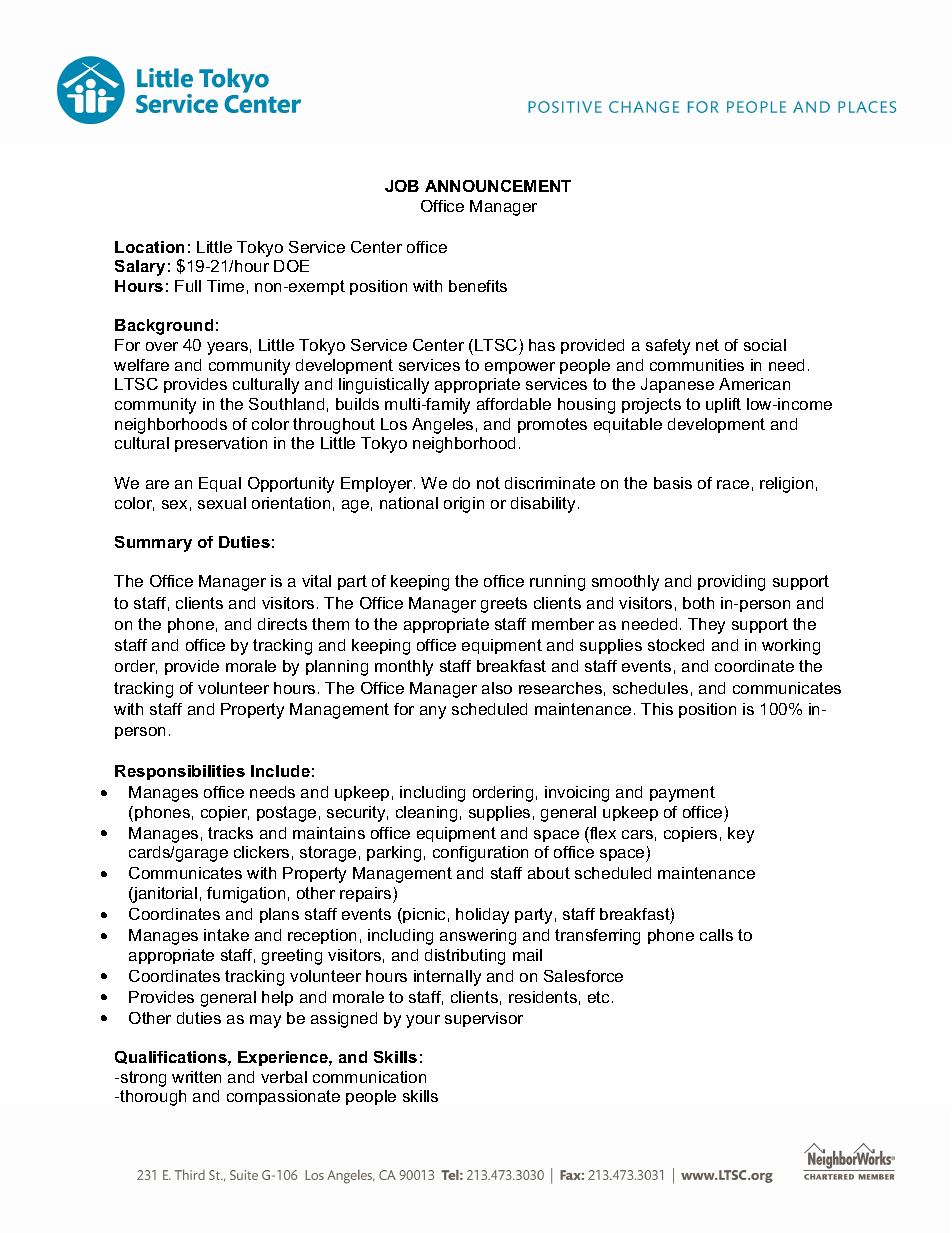 This screenshot has width=952, height=1233. Describe the element at coordinates (723, 405) in the screenshot. I see `uplift` at that location.
